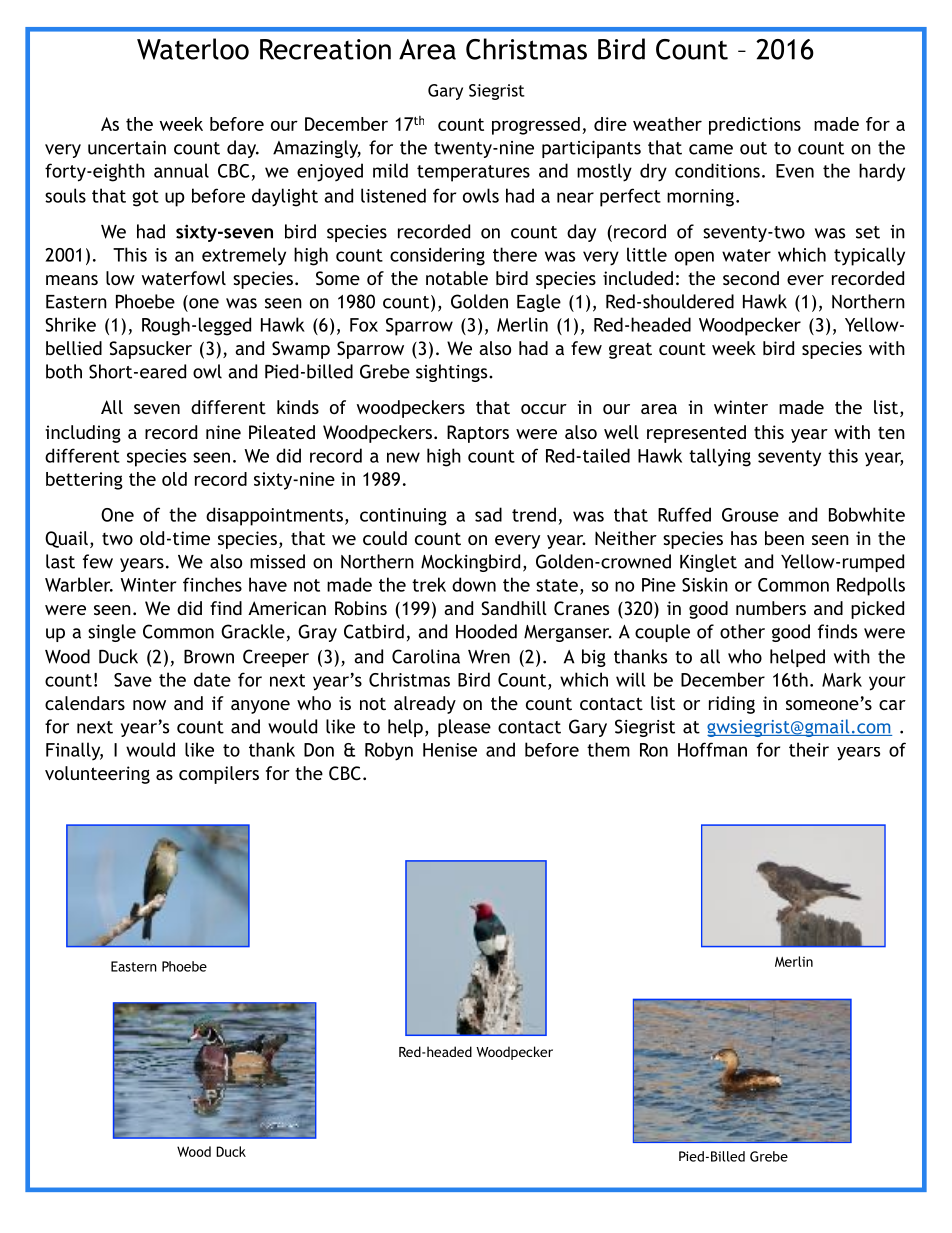  I want to click on second, so click(751, 278).
